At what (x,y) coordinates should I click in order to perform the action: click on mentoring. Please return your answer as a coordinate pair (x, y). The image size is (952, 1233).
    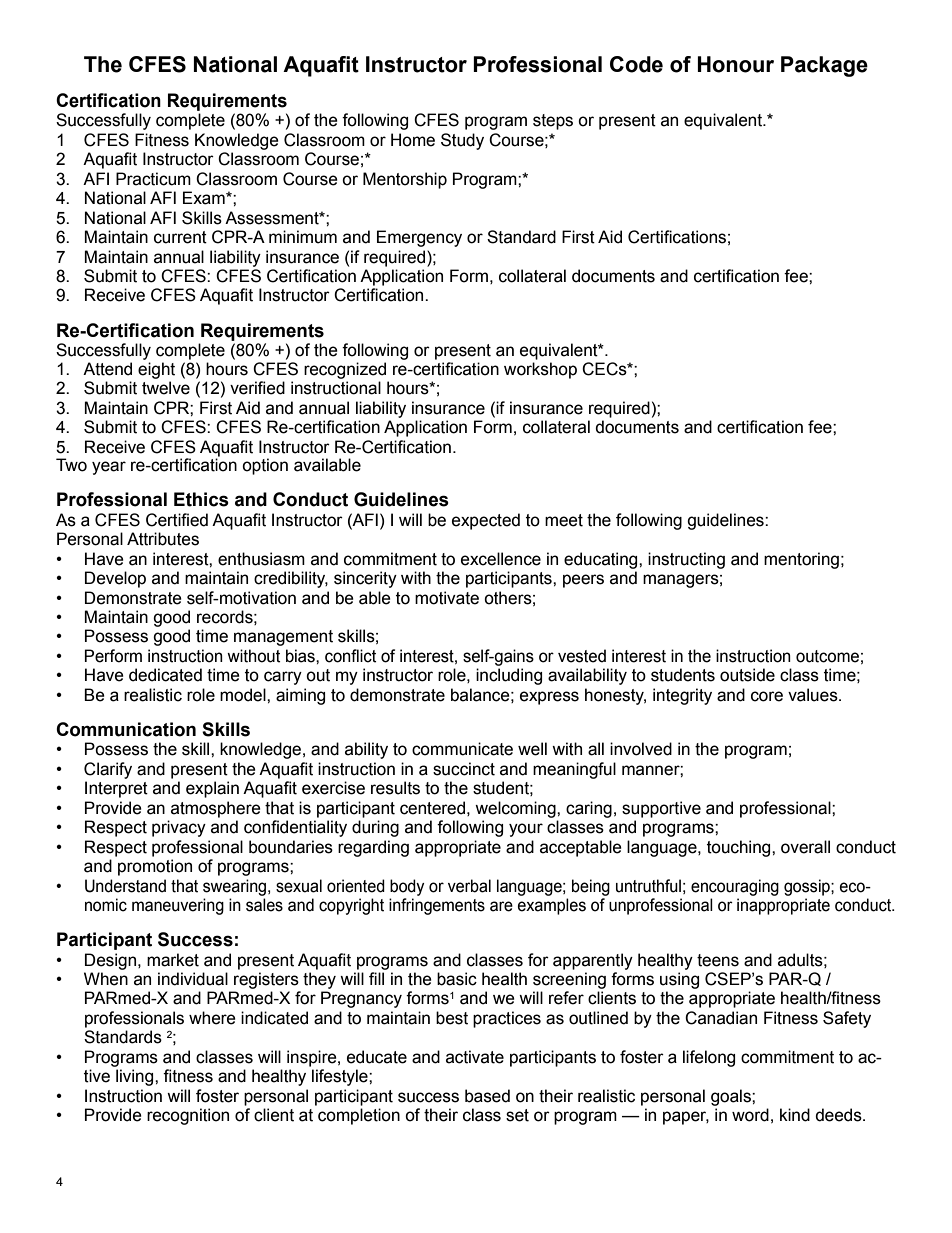
    Looking at the image, I should click on (801, 560).
